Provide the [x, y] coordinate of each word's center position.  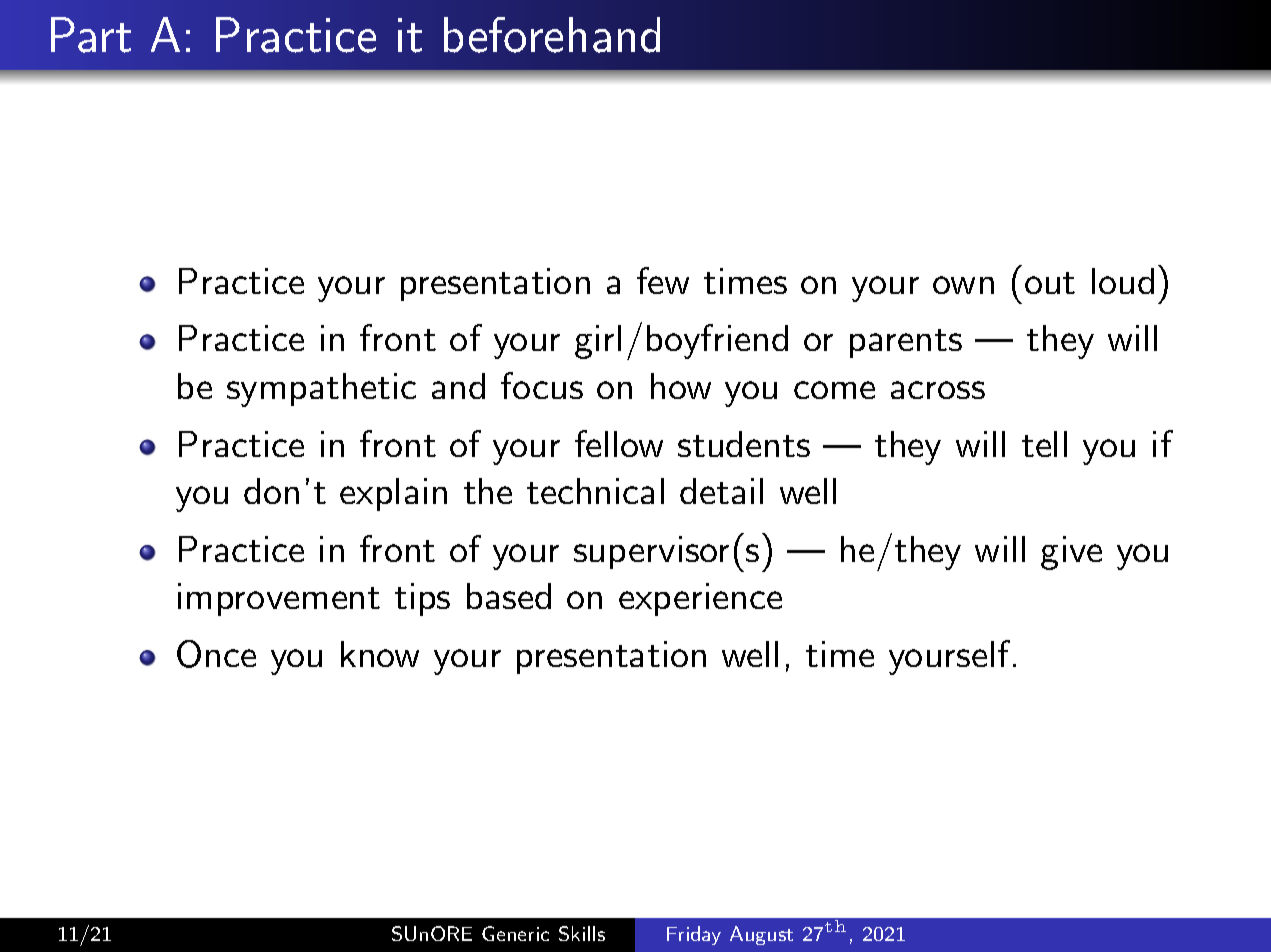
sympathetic [321, 390]
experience [700, 599]
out [1050, 283]
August [761, 935]
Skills [582, 933]
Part [91, 35]
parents [906, 343]
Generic [515, 933]
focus [542, 385]
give [1071, 553]
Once [216, 654]
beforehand [552, 35]
